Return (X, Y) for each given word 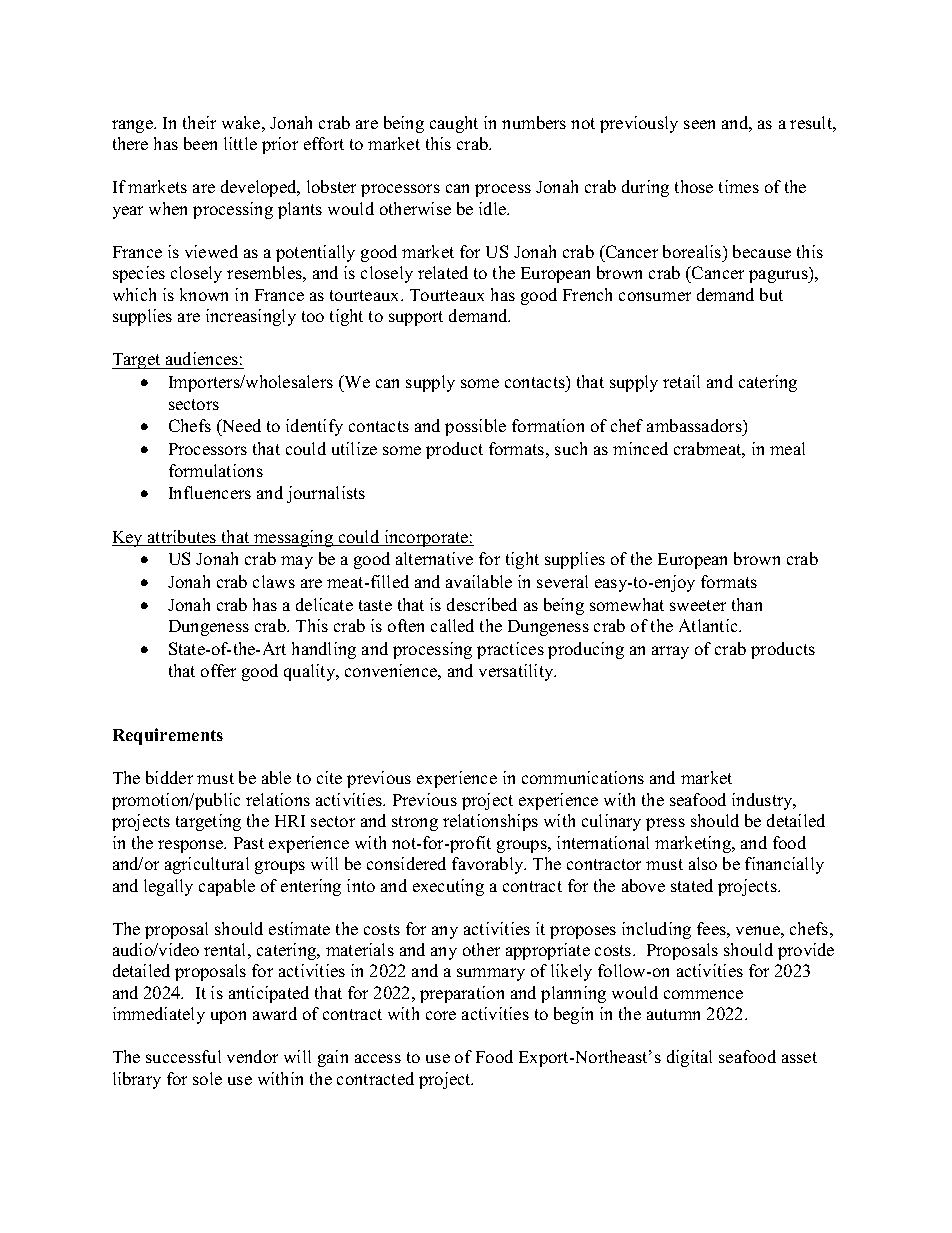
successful (183, 1056)
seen (699, 124)
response (192, 846)
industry (763, 801)
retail (681, 381)
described (482, 604)
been (200, 143)
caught (454, 124)
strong (415, 823)
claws (274, 581)
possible (475, 427)
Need (240, 427)
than (747, 604)
